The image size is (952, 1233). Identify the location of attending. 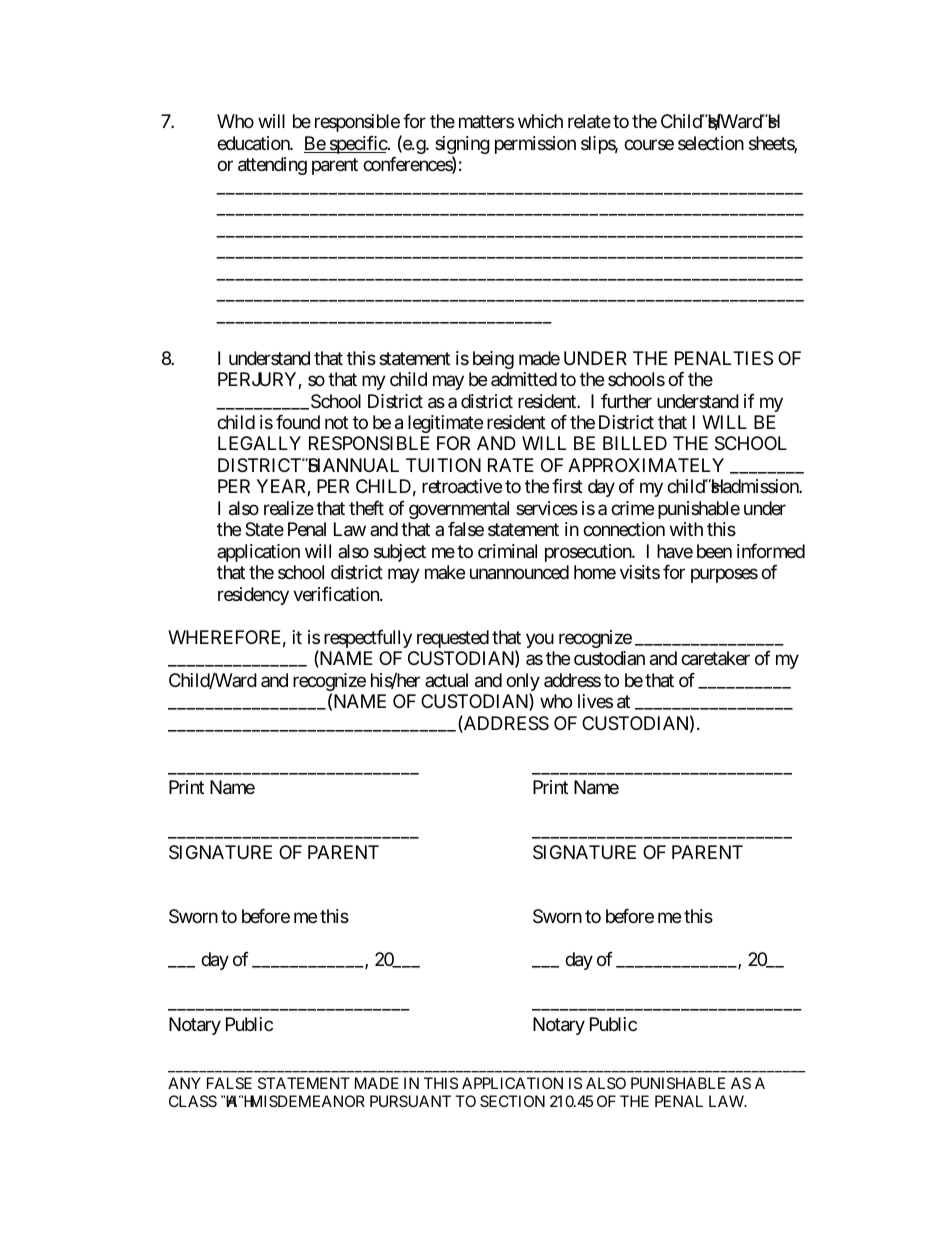
(272, 166).
